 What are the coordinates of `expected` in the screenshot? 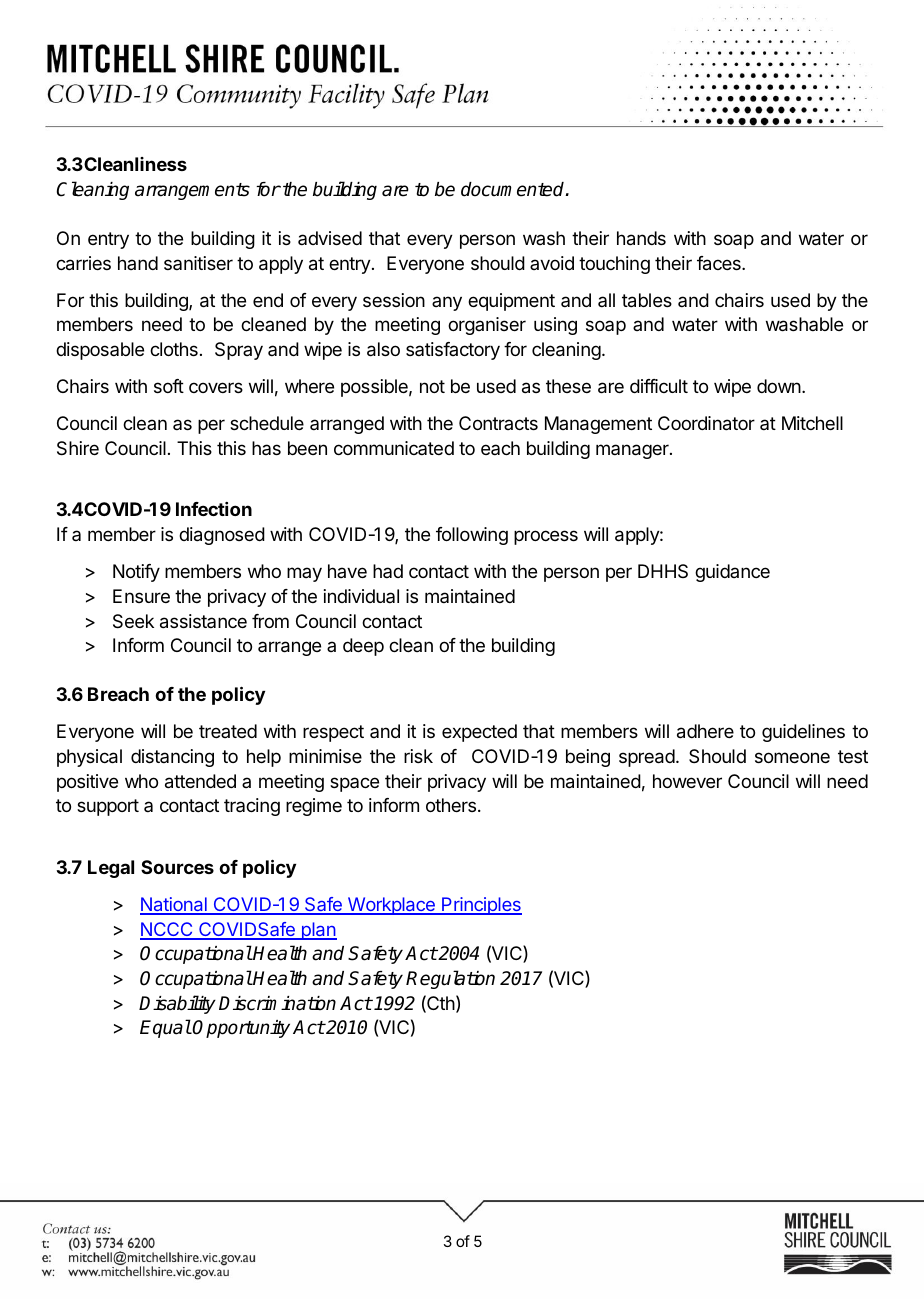 It's located at (479, 733).
